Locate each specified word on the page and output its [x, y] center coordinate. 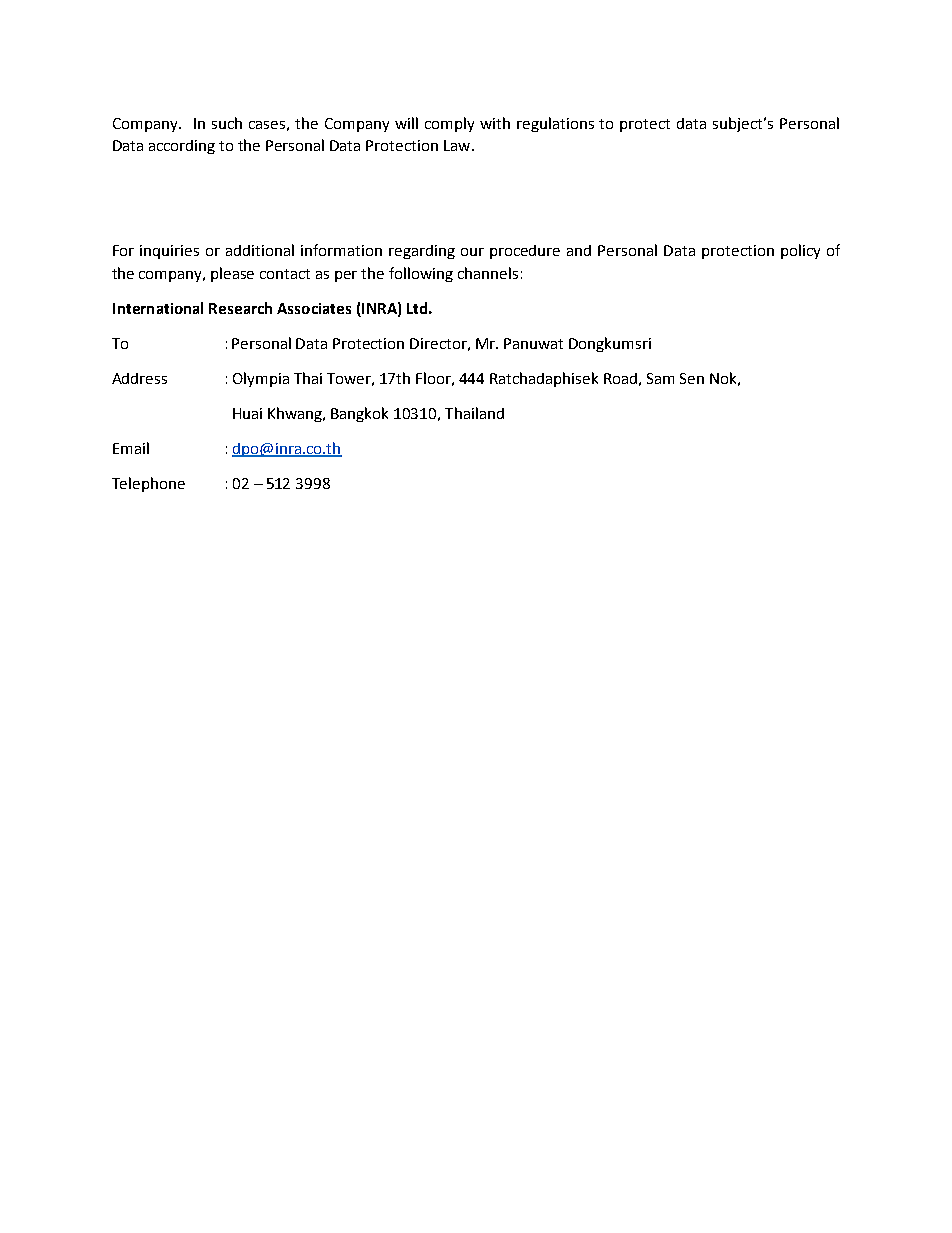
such [227, 123]
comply [449, 124]
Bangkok [359, 414]
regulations [555, 124]
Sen [692, 378]
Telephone [148, 484]
